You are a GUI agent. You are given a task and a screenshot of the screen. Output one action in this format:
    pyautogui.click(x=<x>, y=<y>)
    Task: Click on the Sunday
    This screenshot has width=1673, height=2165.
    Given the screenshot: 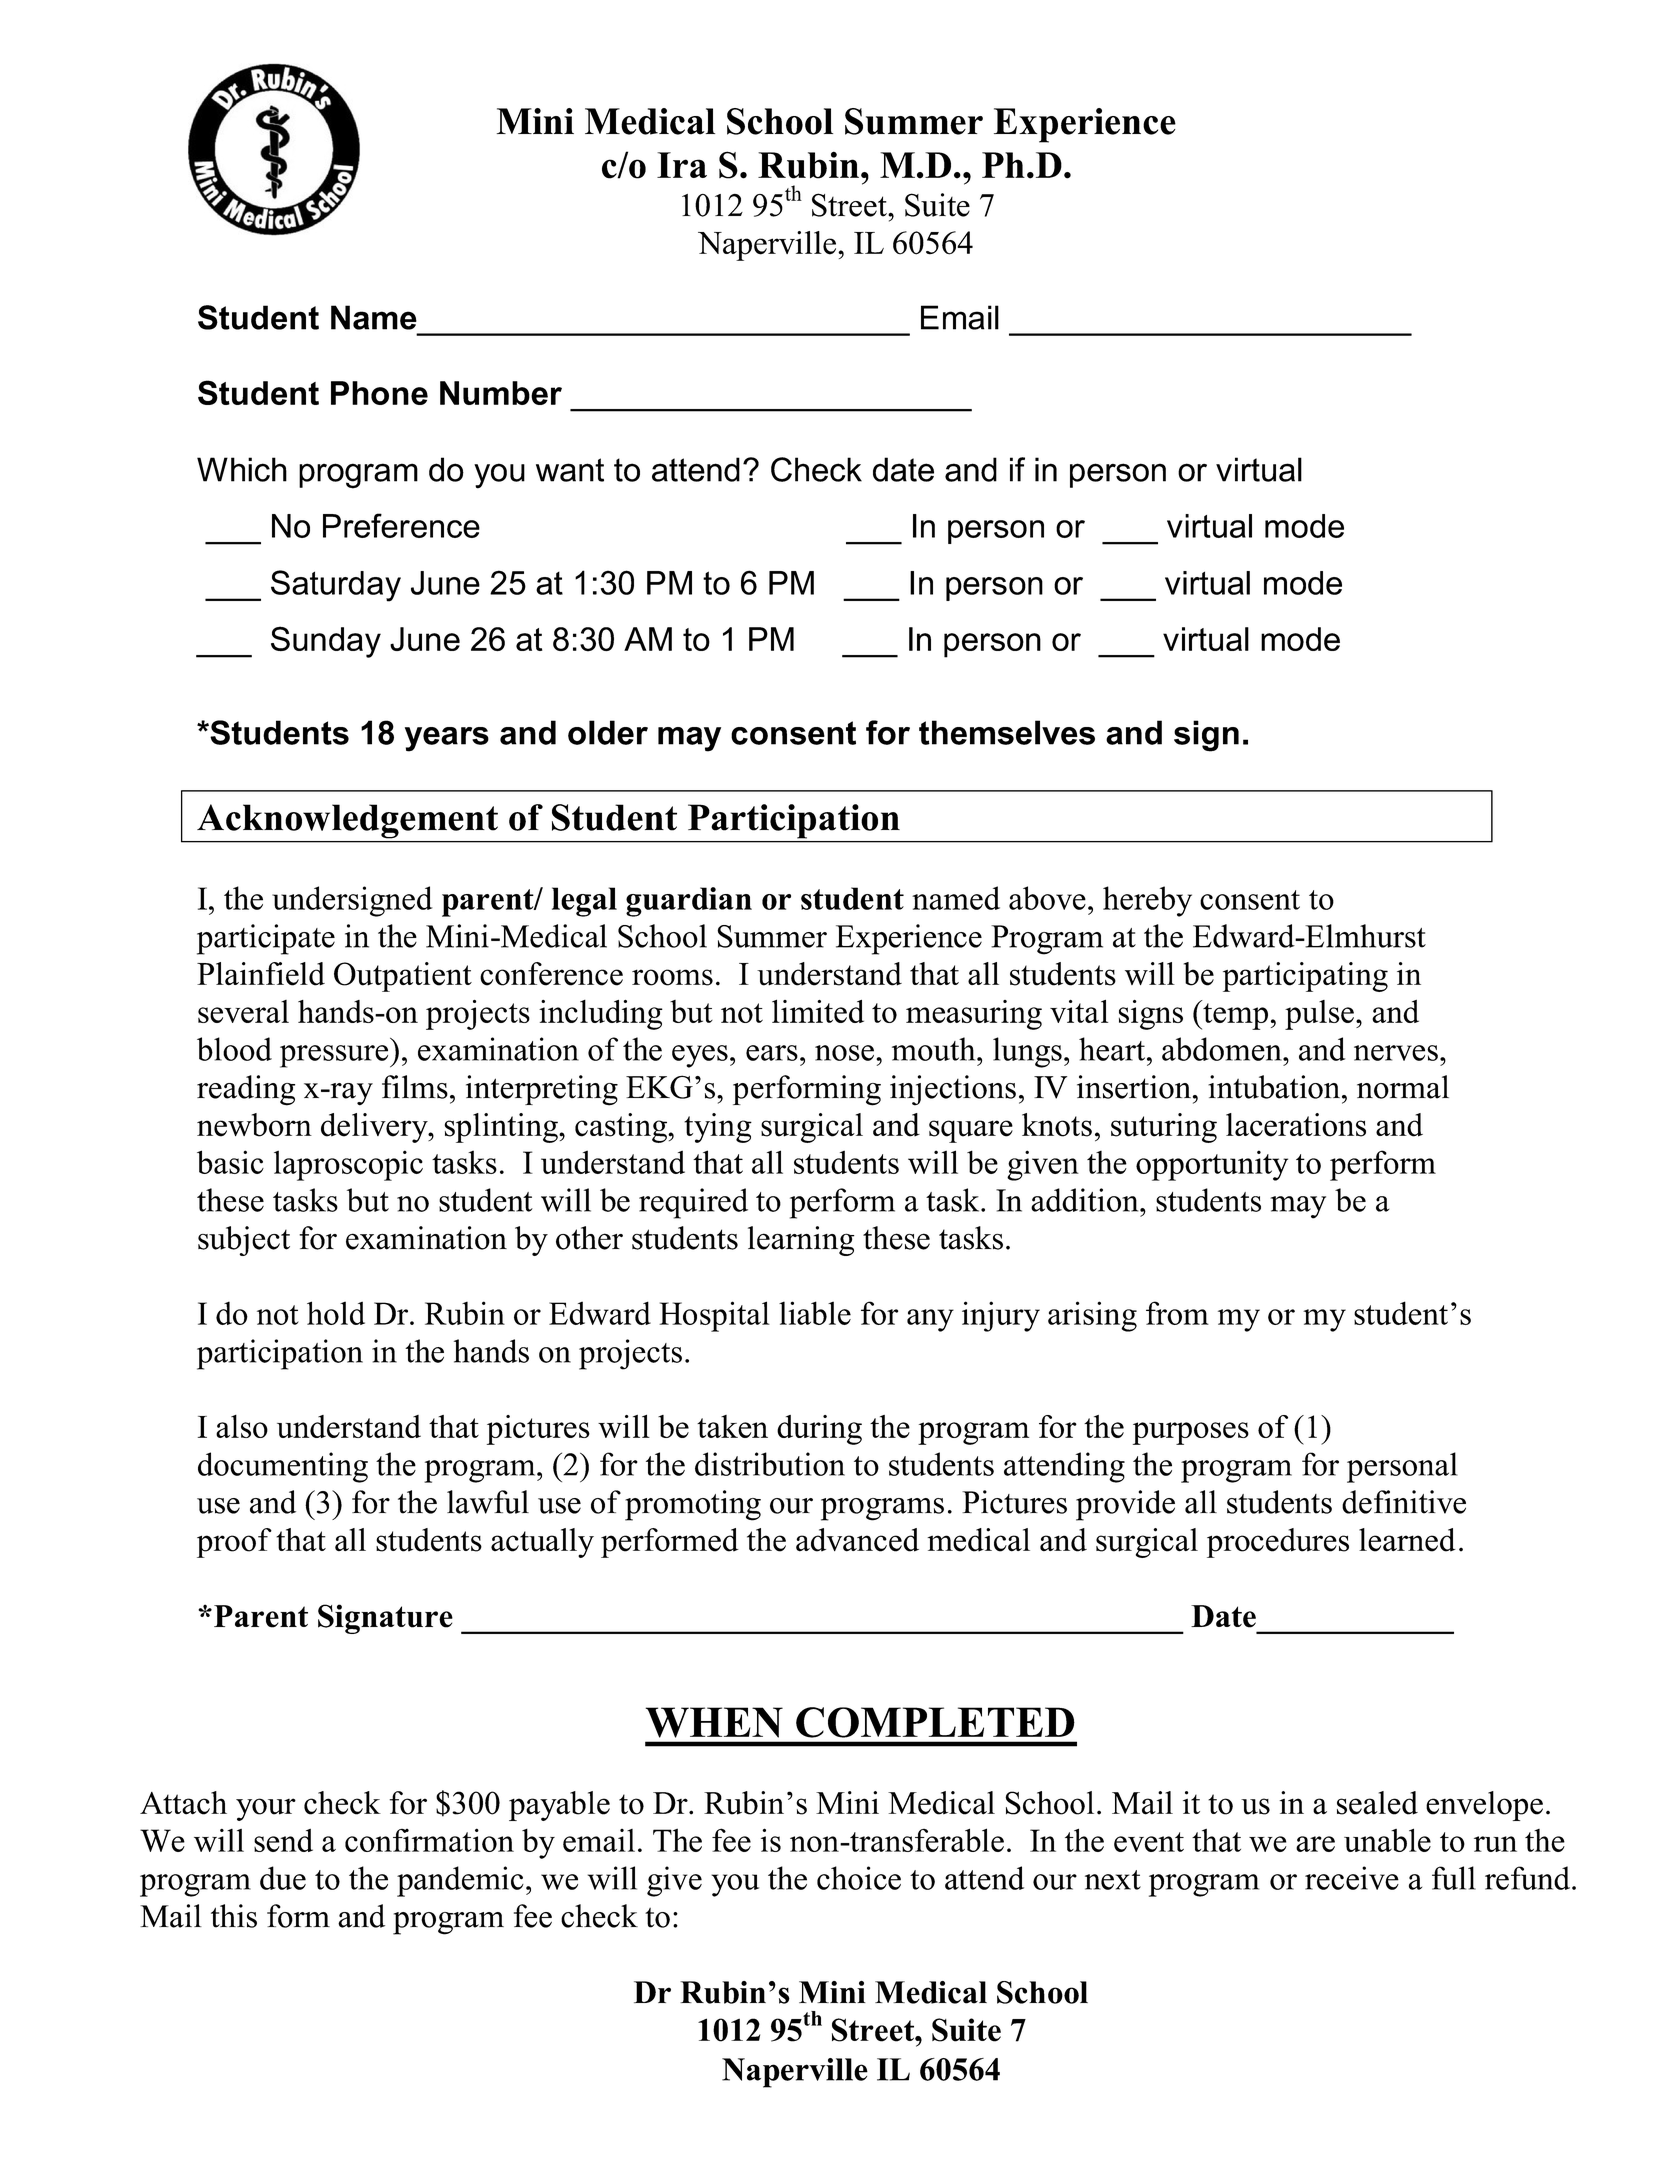 What is the action you would take?
    pyautogui.click(x=326, y=642)
